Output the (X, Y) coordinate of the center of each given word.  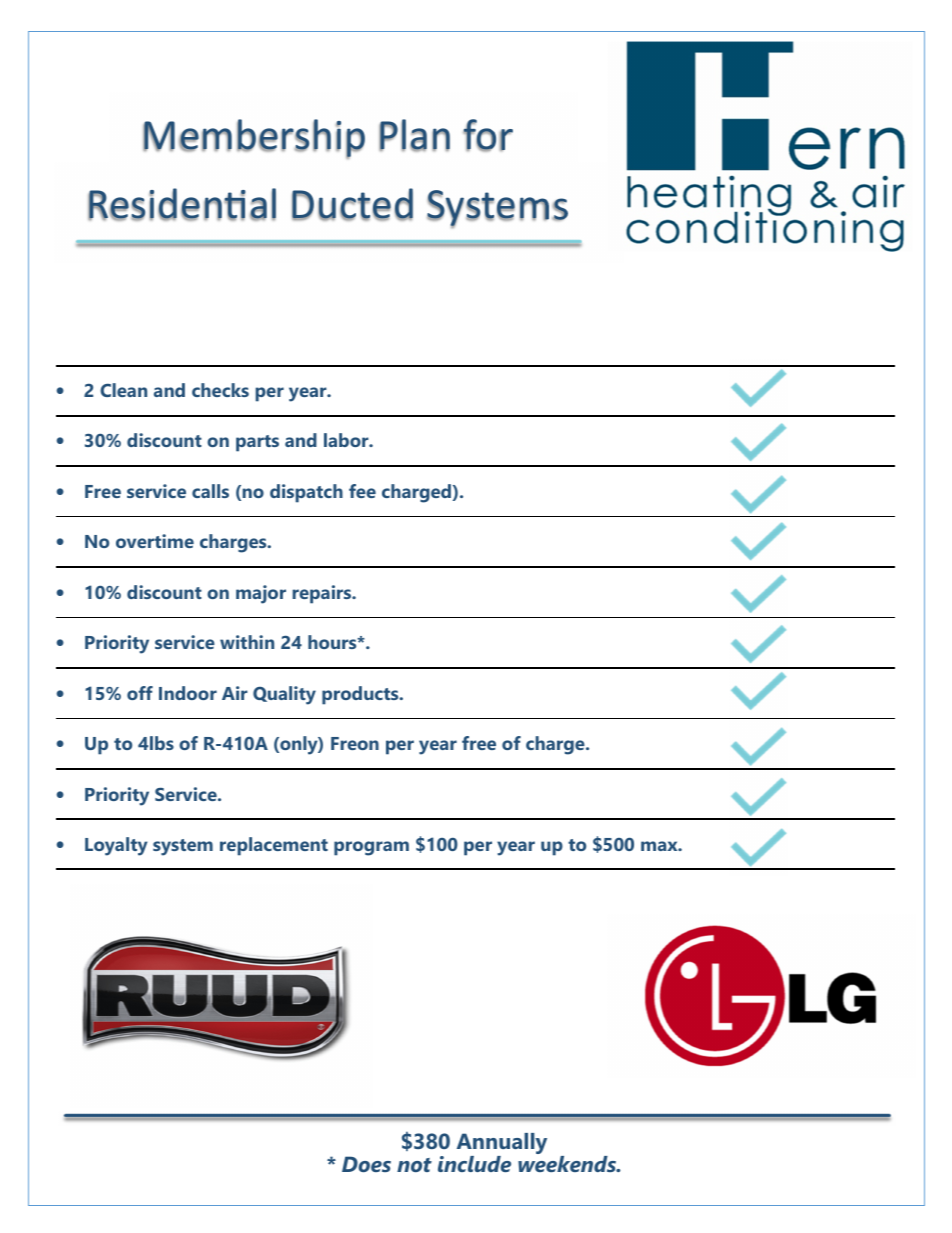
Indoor (188, 693)
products (361, 695)
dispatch (306, 493)
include (474, 1164)
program (371, 848)
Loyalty (116, 846)
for (488, 135)
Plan (414, 135)
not (414, 1165)
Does (366, 1164)
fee (362, 491)
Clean (123, 390)
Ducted (352, 204)
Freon (355, 743)
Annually (502, 1145)
